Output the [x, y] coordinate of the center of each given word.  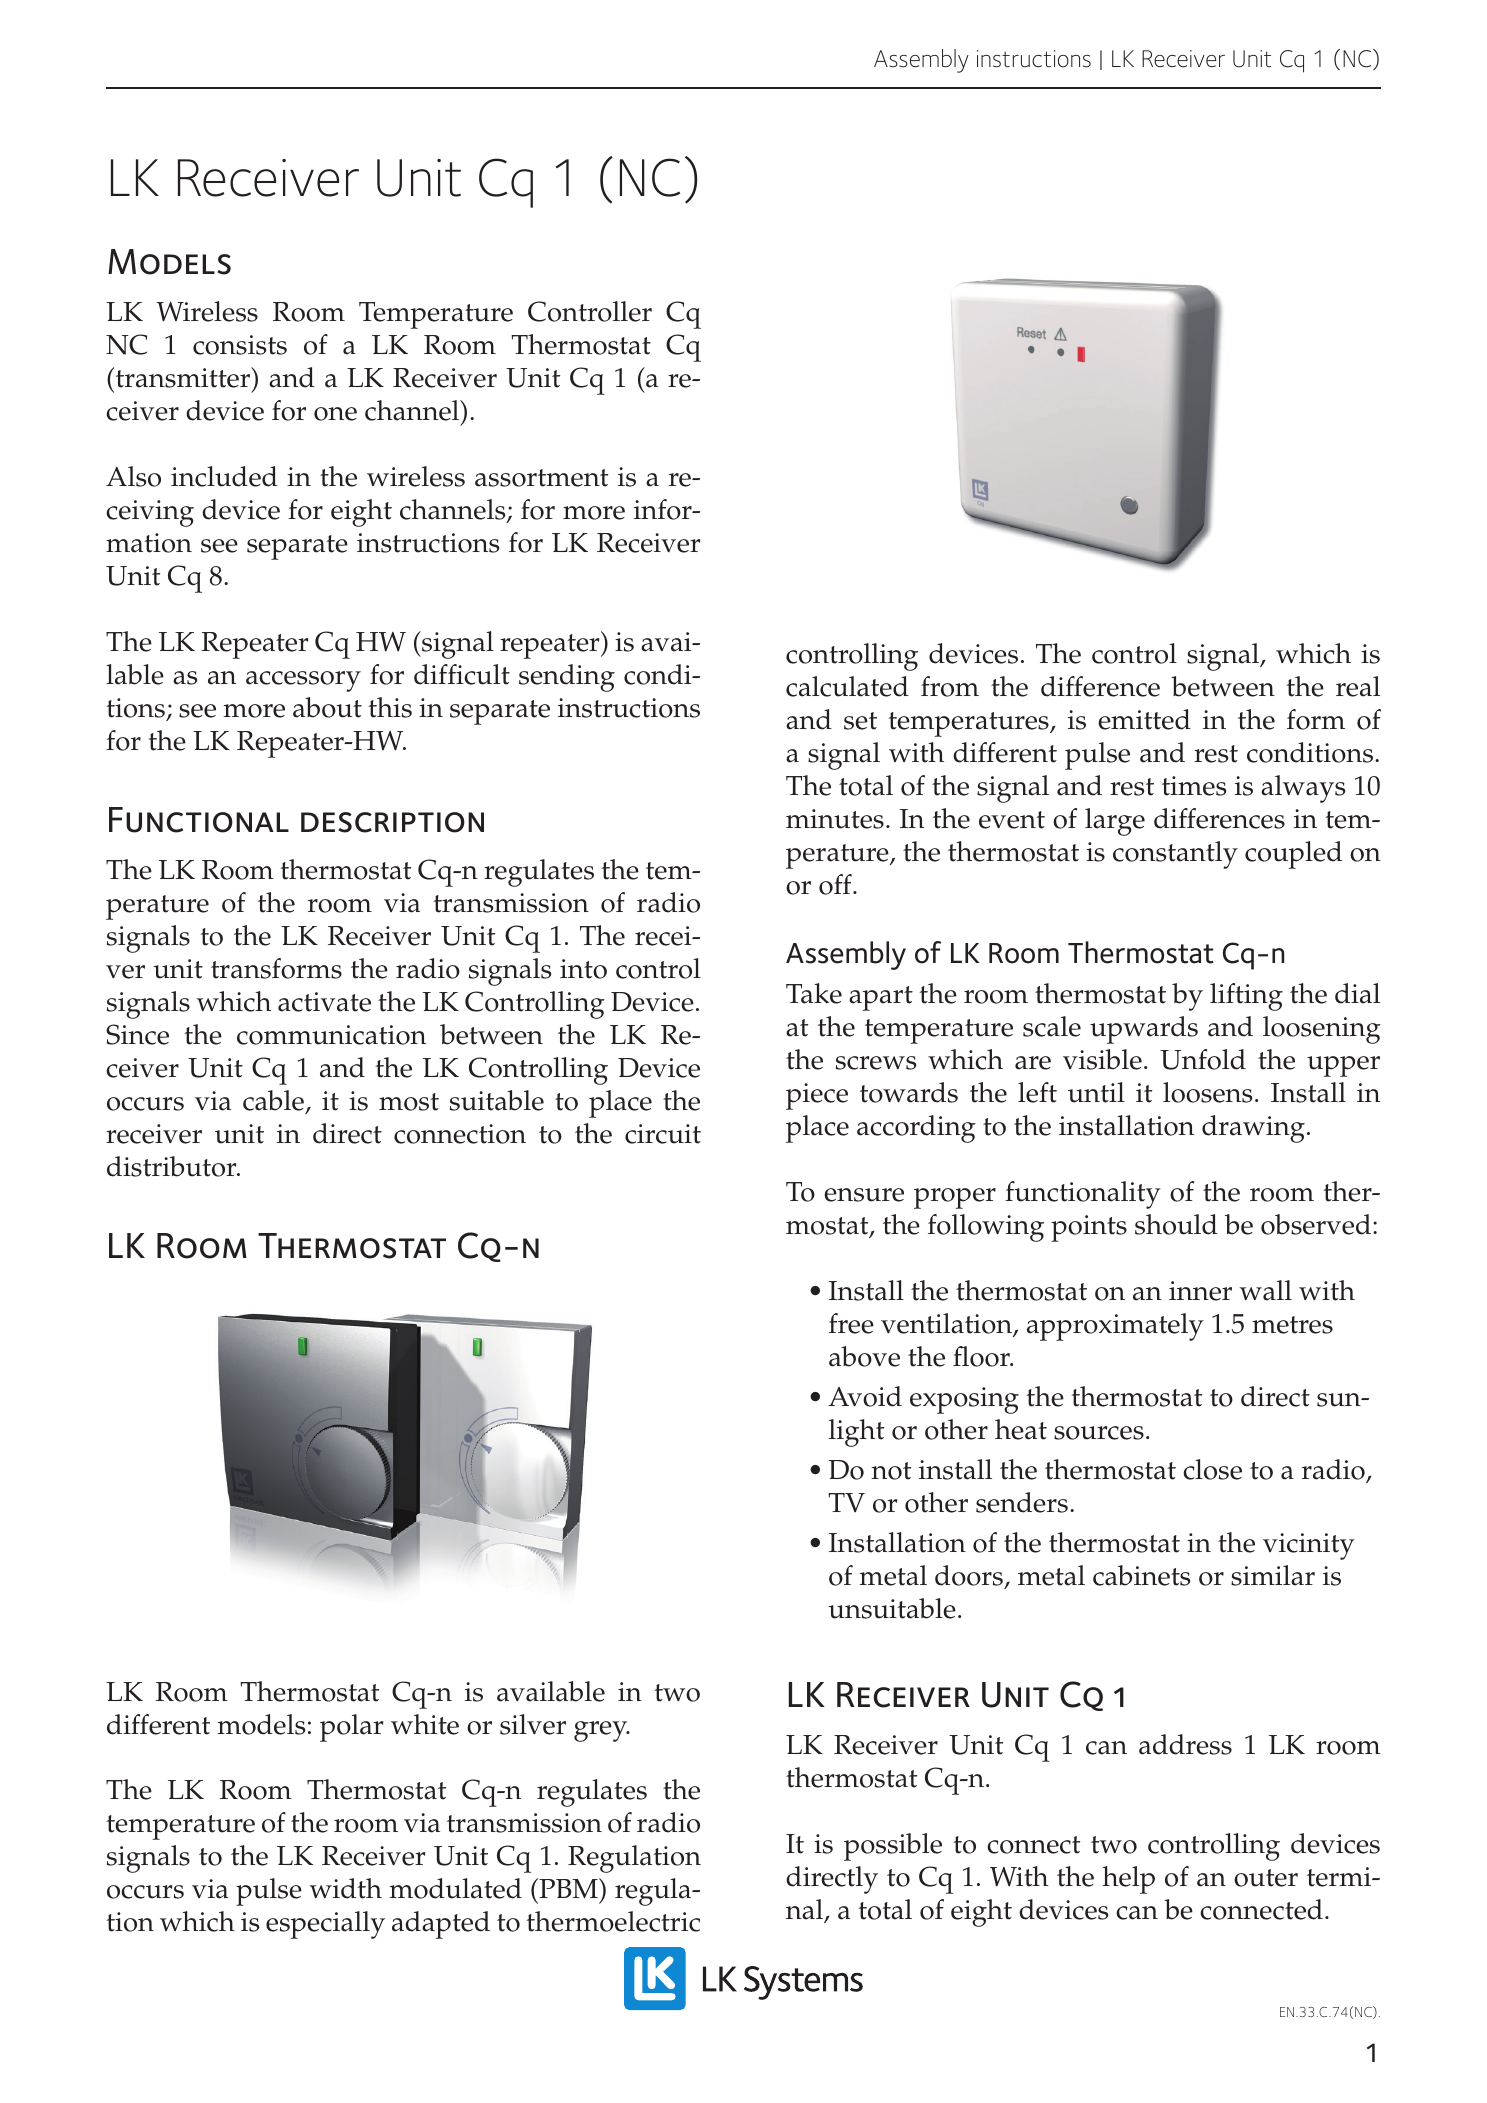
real [1358, 686]
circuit [663, 1134]
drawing [1253, 1129]
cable [274, 1102]
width [346, 1888]
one [335, 414]
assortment [541, 478]
